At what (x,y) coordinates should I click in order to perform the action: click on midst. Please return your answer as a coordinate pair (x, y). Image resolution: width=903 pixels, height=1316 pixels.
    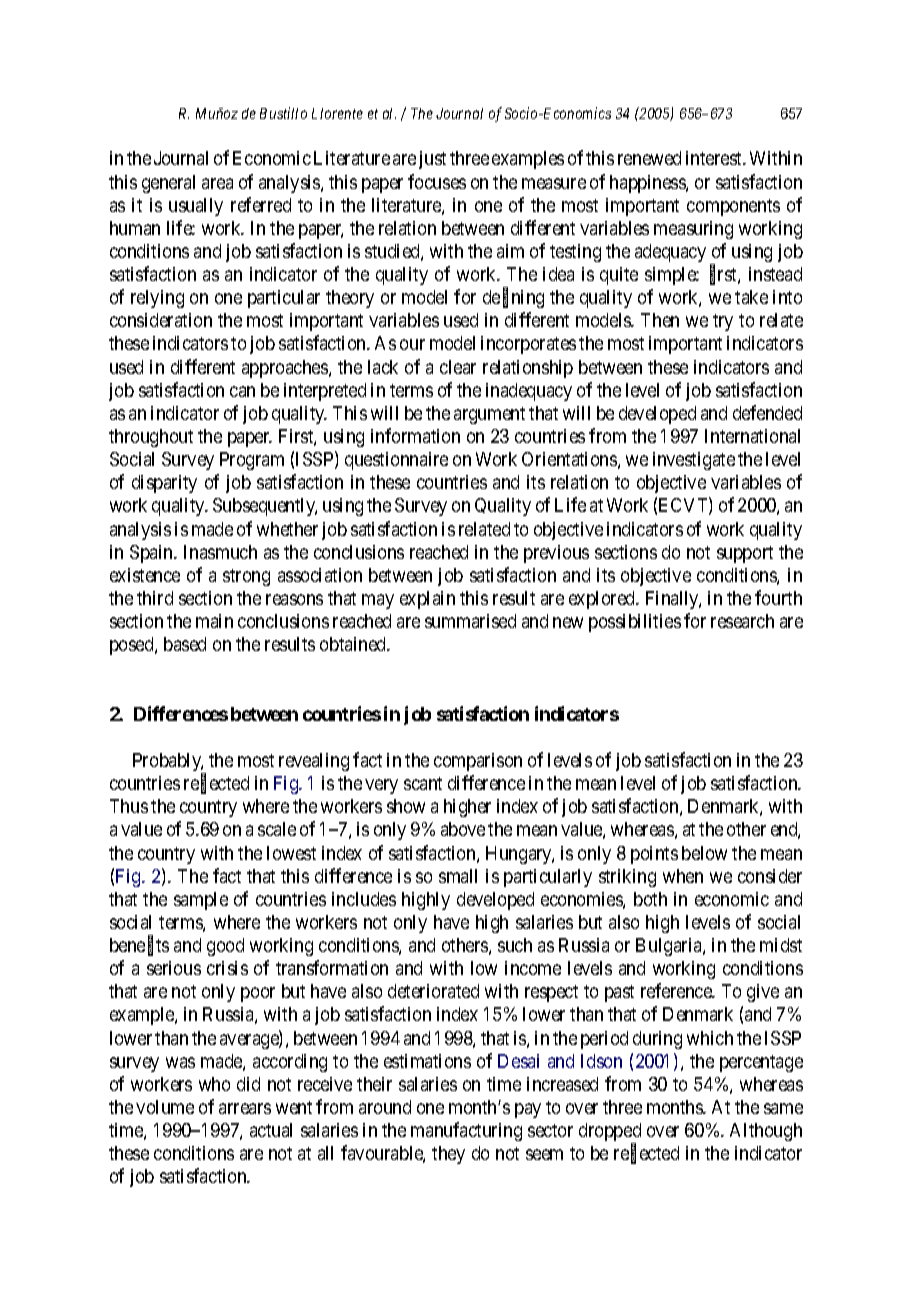
    Looking at the image, I should click on (781, 945).
